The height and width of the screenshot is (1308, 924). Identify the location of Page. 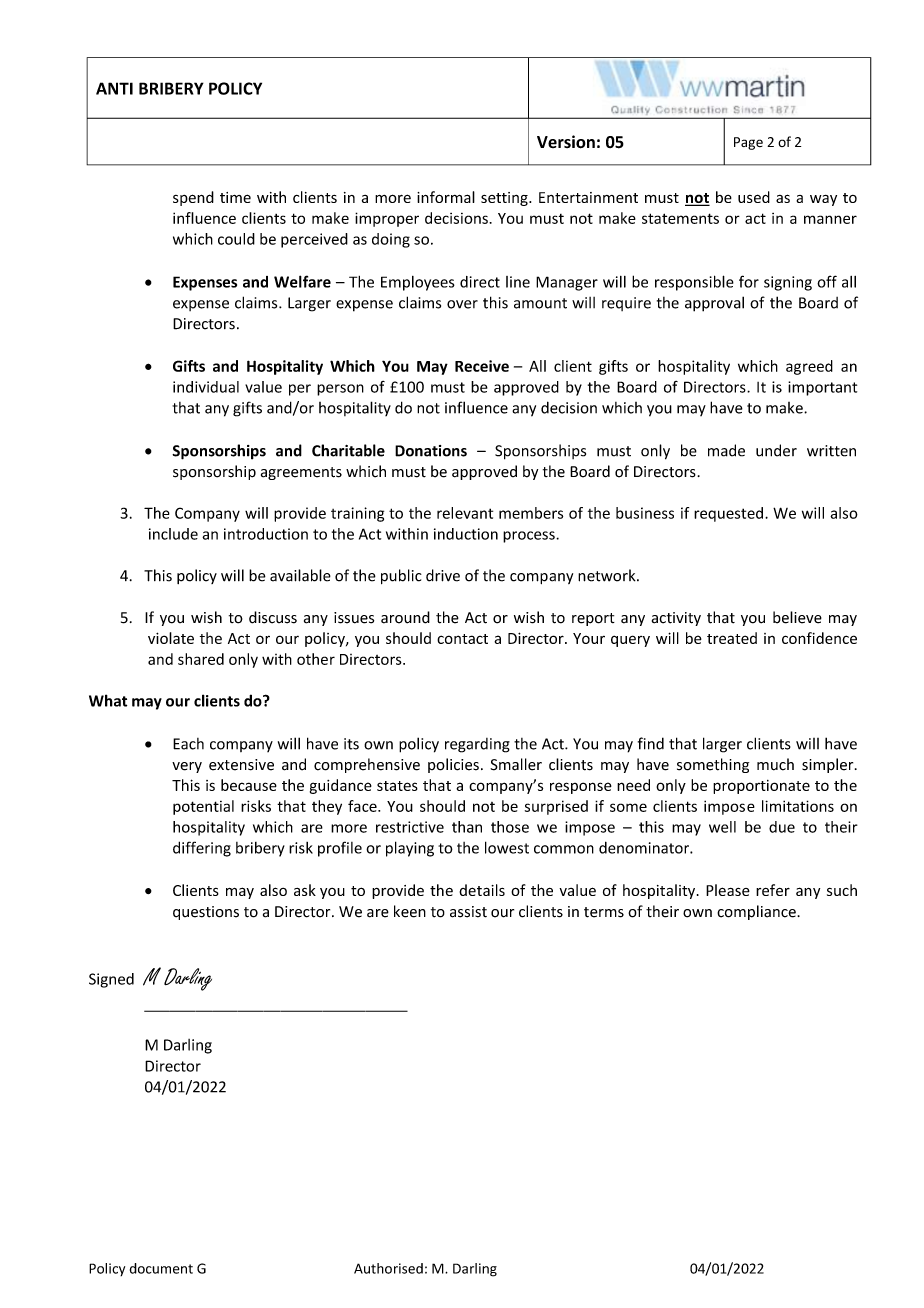
(748, 143).
